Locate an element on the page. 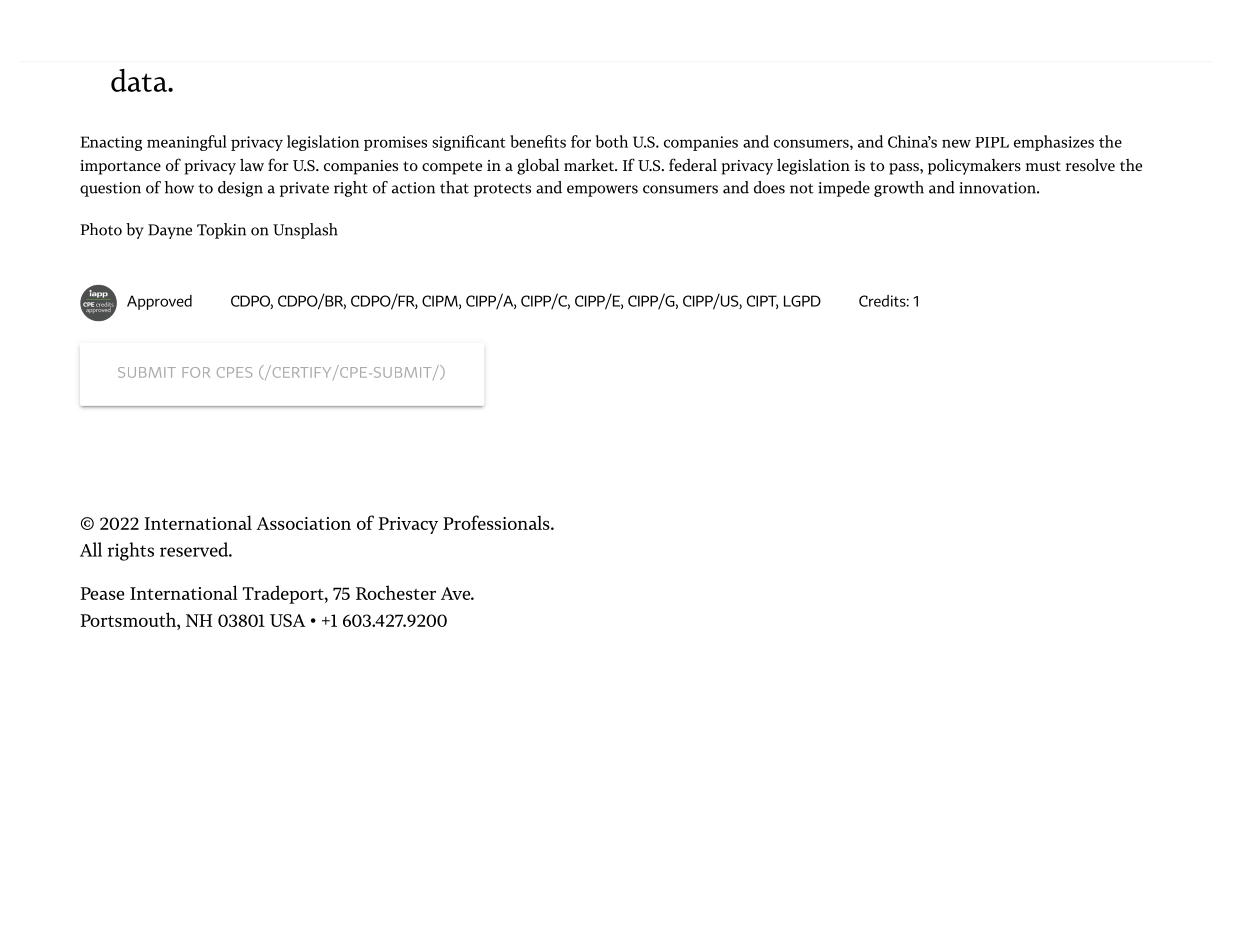 The height and width of the page is (952, 1233). growth is located at coordinates (899, 189).
